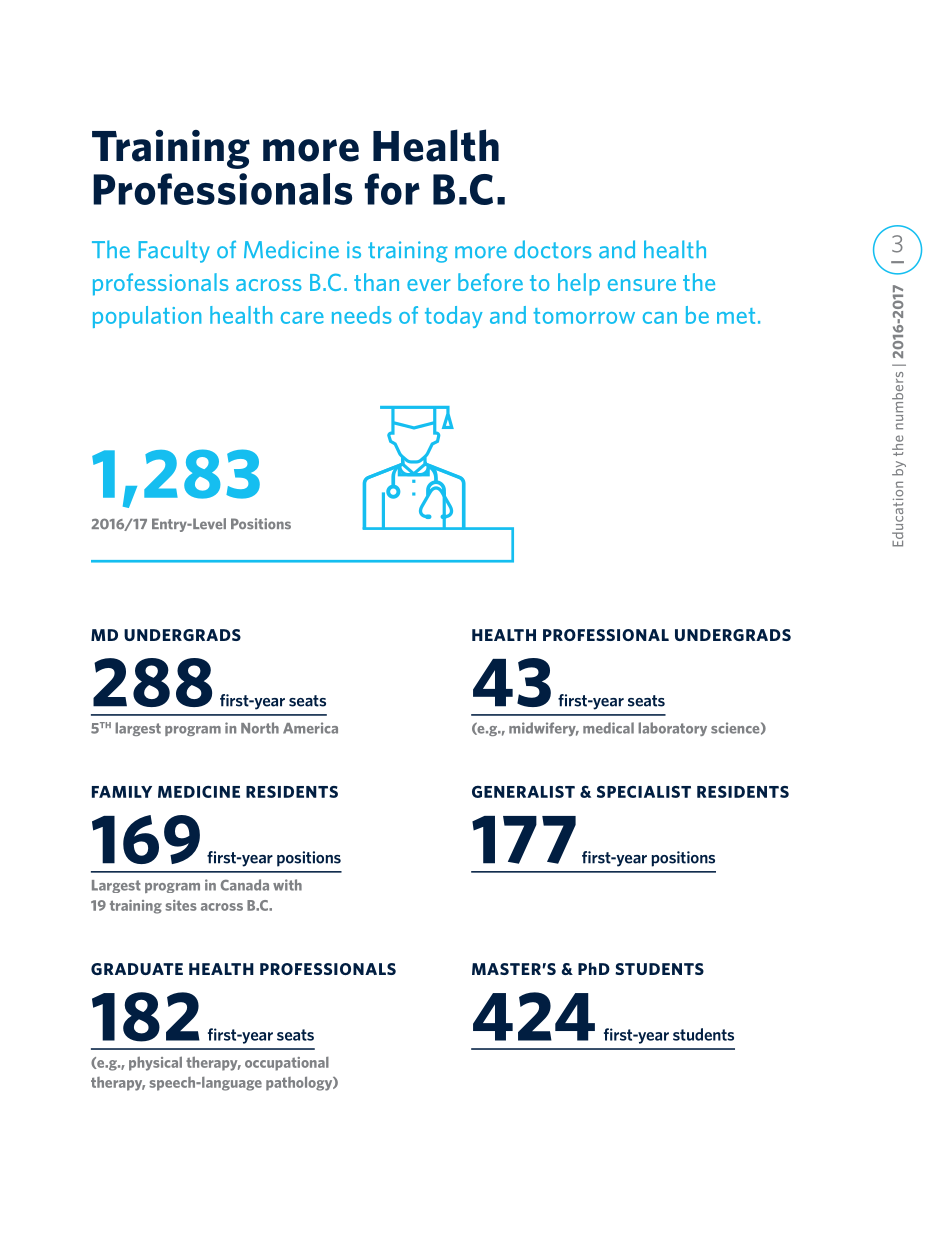 The height and width of the document is (1233, 952). What do you see at coordinates (260, 728) in the document?
I see `North` at bounding box center [260, 728].
